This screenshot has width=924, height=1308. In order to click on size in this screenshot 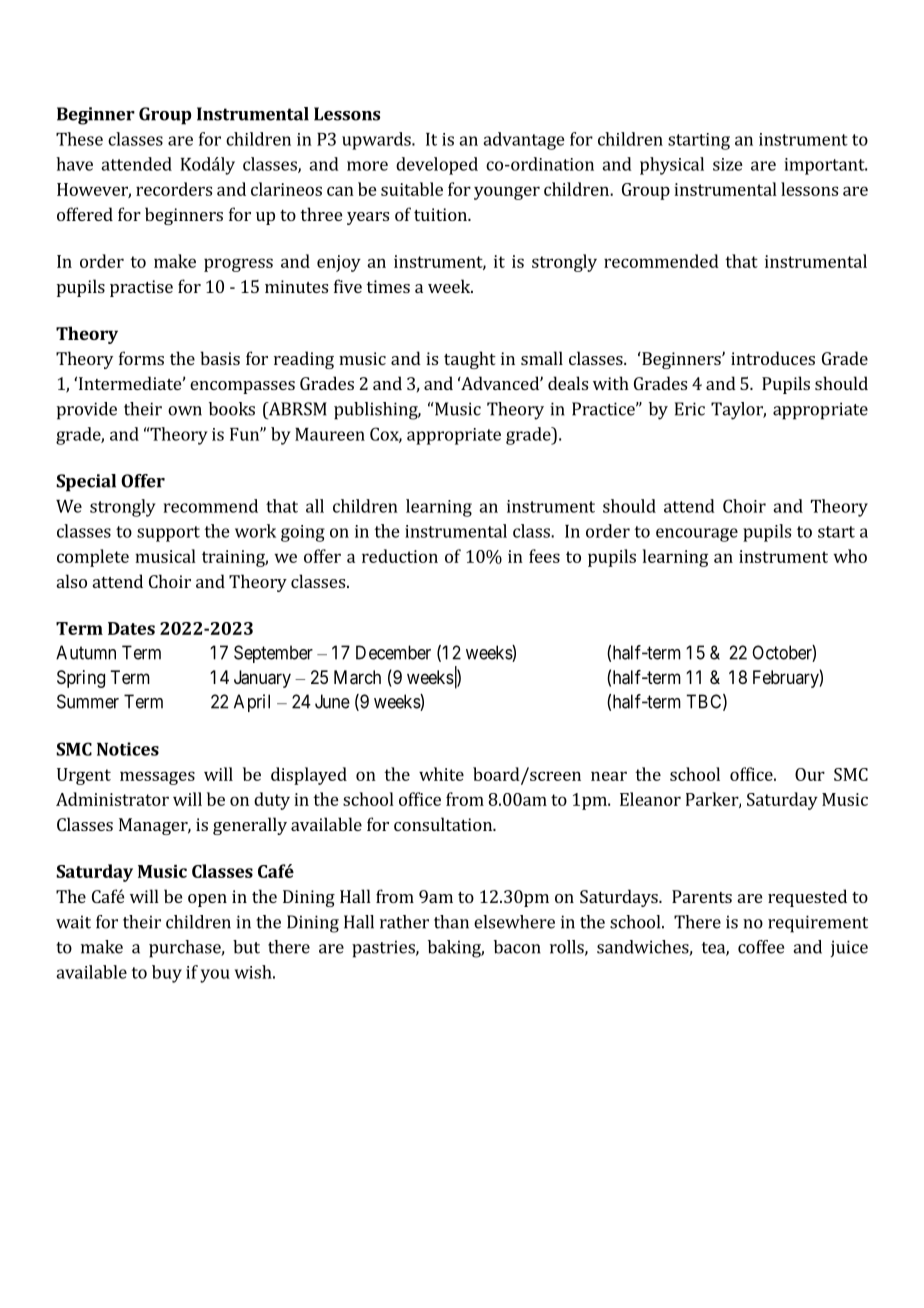, I will do `click(728, 164)`.
